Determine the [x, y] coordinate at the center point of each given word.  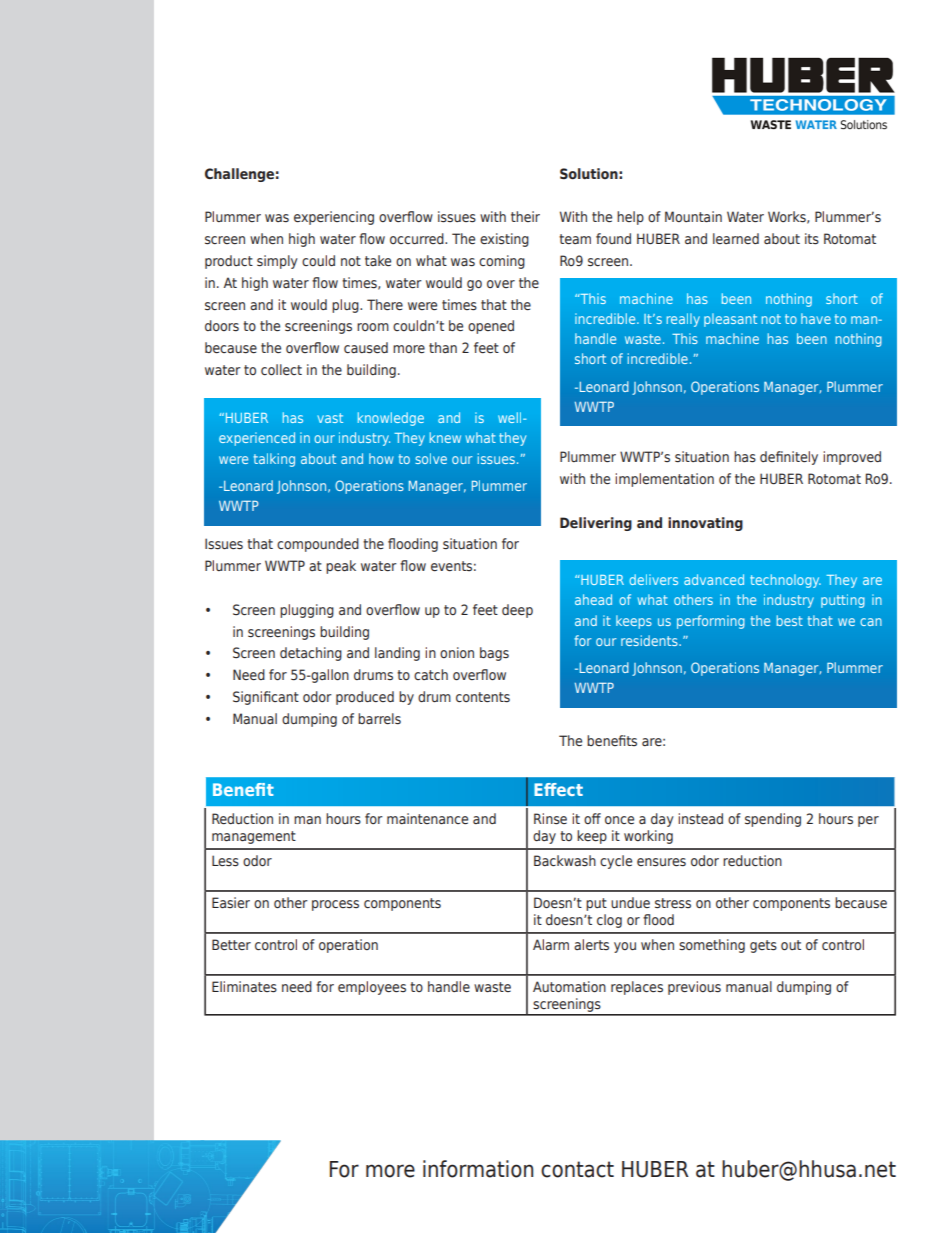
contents [483, 697]
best [789, 620]
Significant [266, 698]
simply [277, 262]
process [335, 905]
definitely [789, 458]
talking [274, 460]
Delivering [596, 524]
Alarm [551, 944]
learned [736, 238]
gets [763, 946]
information [478, 1169]
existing [504, 240]
